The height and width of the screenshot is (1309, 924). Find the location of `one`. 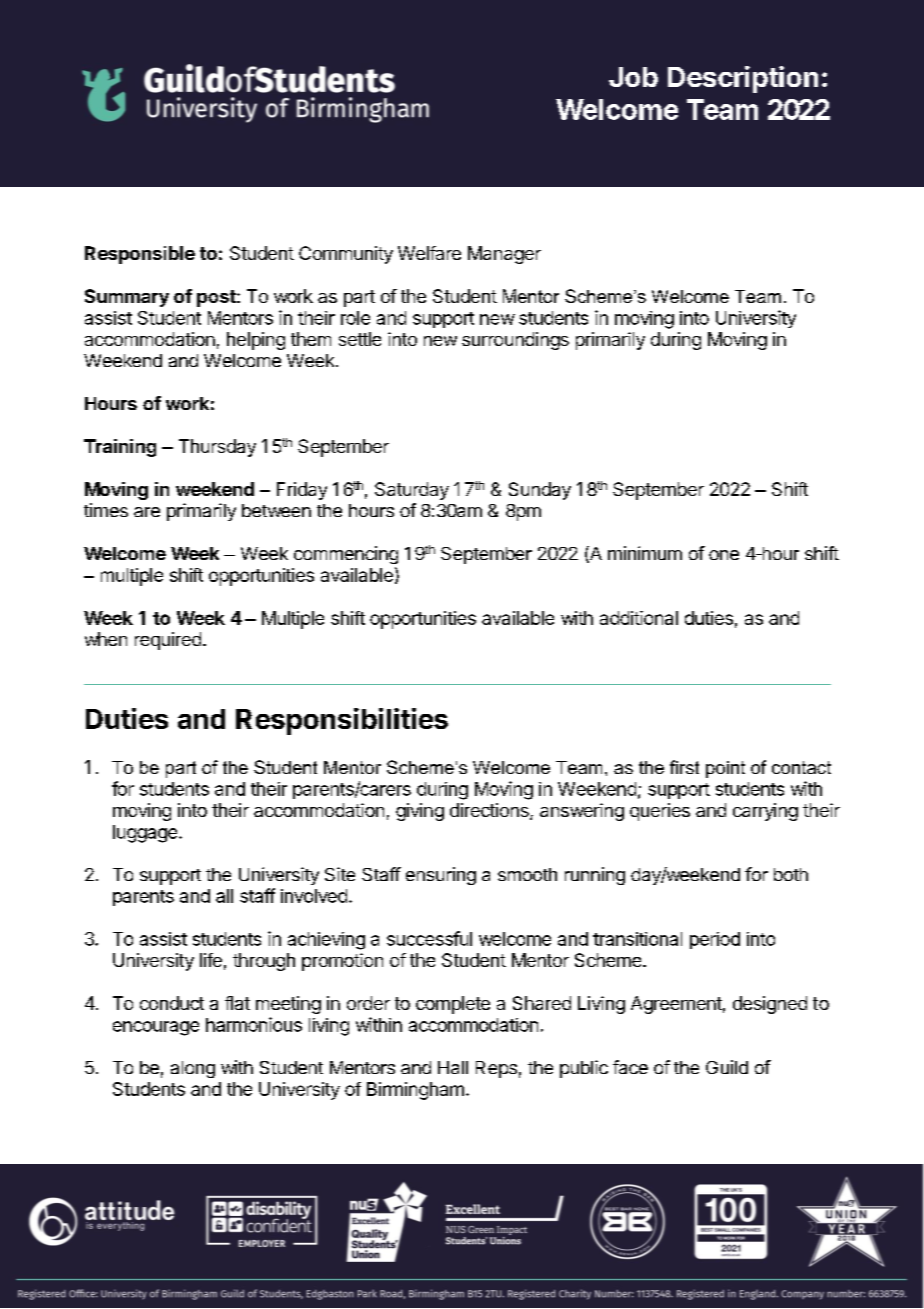

one is located at coordinates (724, 555).
